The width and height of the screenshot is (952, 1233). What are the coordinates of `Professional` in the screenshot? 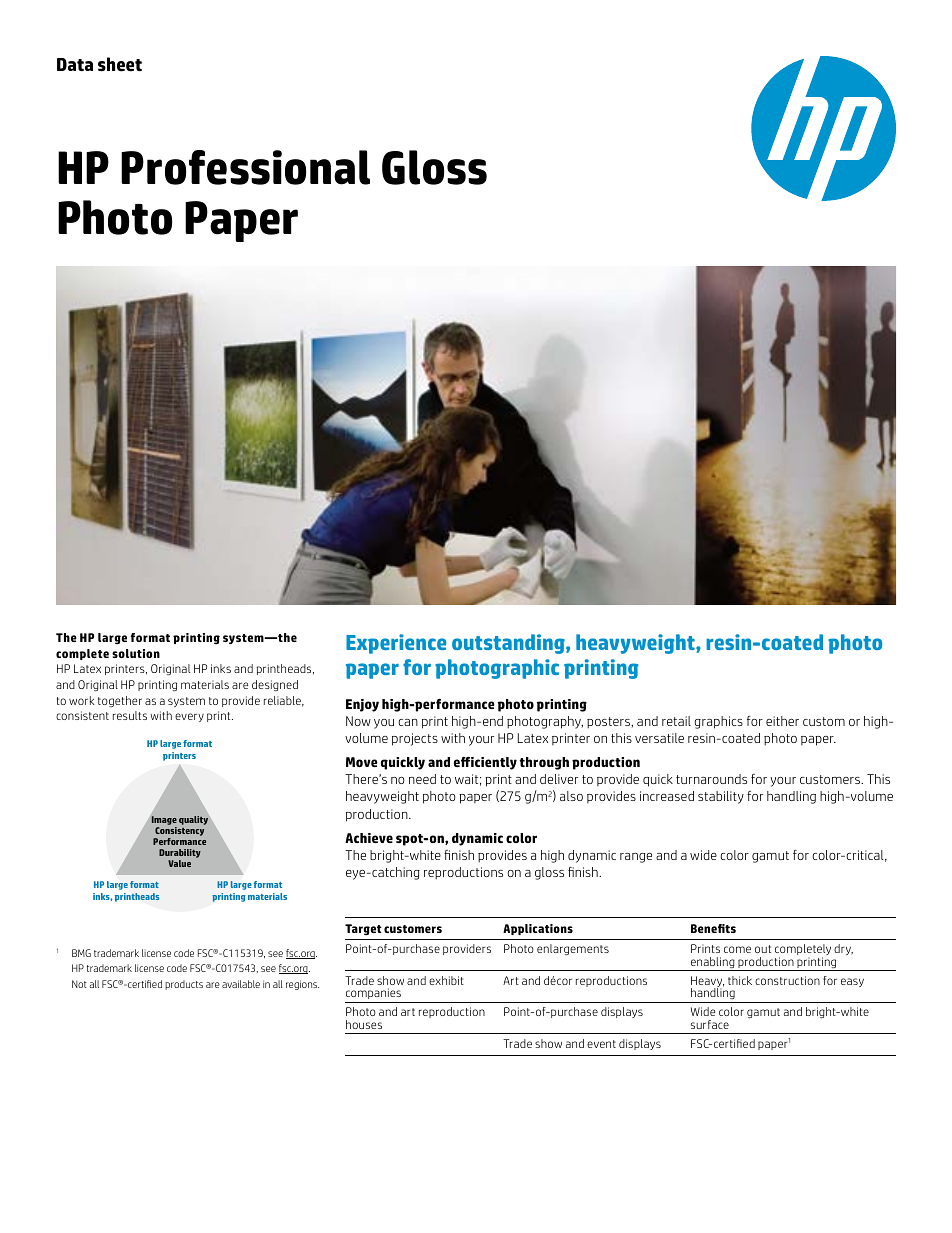 It's located at (245, 167).
